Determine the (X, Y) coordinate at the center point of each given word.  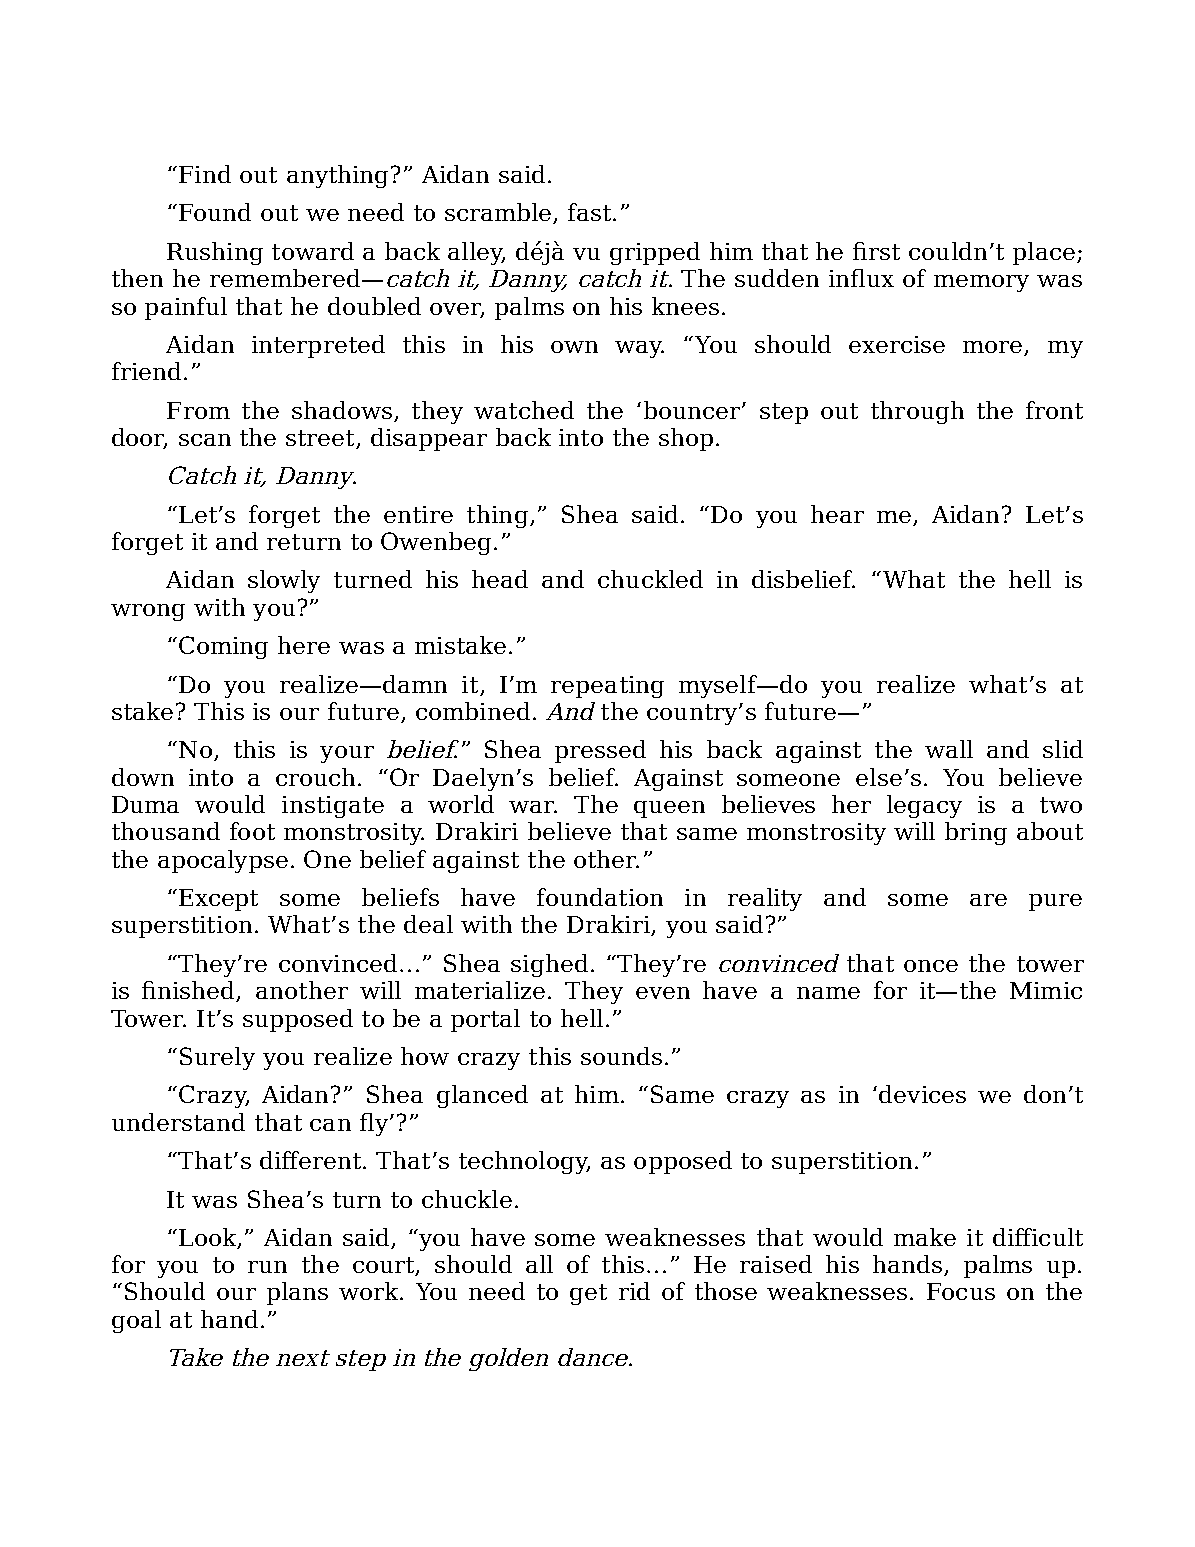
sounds (621, 1056)
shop (686, 439)
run (267, 1267)
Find (205, 174)
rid (634, 1291)
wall (949, 749)
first (876, 251)
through (917, 412)
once (931, 966)
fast (591, 212)
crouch (315, 777)
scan (205, 440)
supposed (298, 1020)
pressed (600, 751)
